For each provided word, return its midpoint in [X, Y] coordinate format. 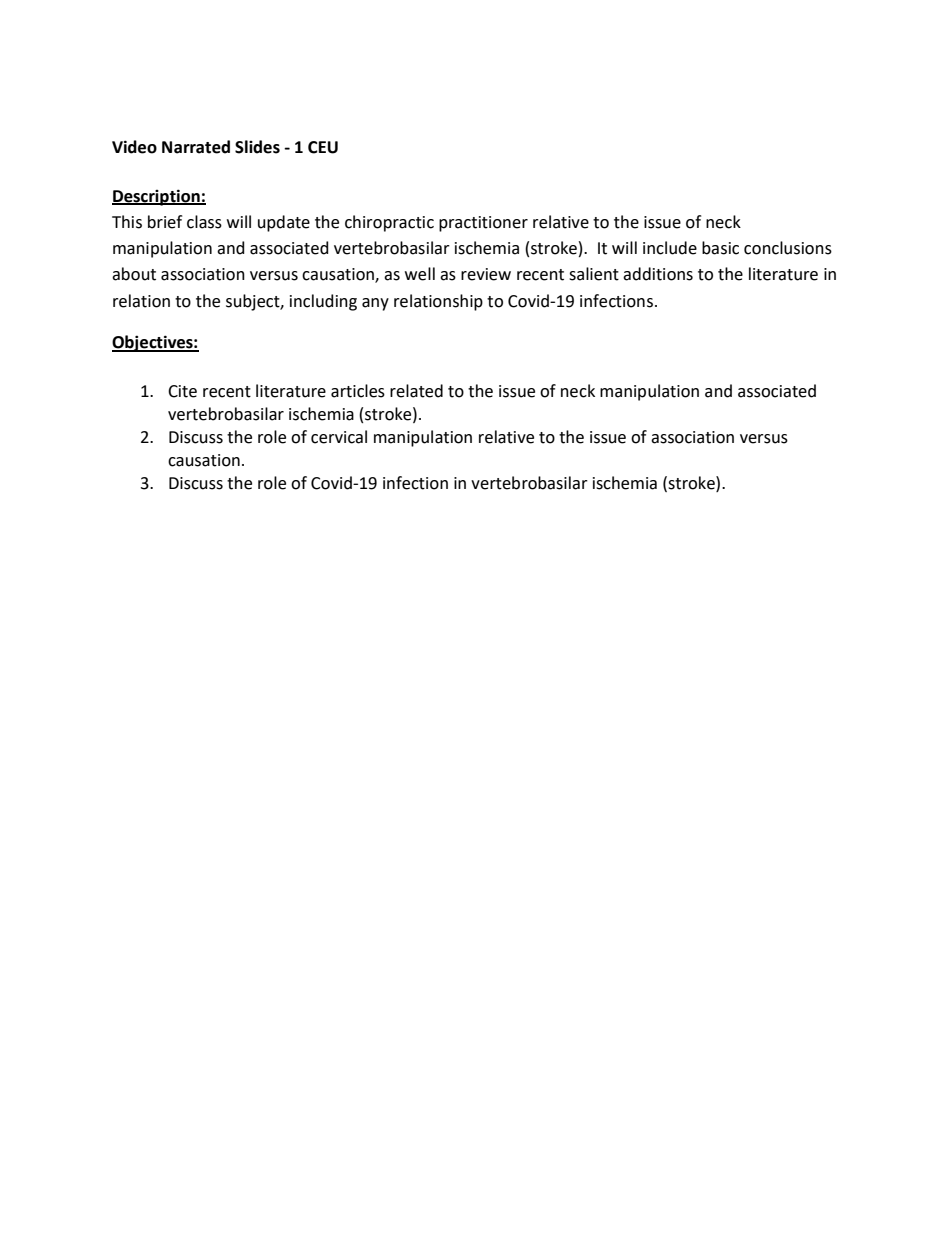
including [323, 302]
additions [658, 274]
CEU [323, 147]
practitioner [483, 224]
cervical [339, 437]
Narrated [196, 147]
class [204, 222]
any [375, 304]
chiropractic [389, 223]
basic [720, 248]
